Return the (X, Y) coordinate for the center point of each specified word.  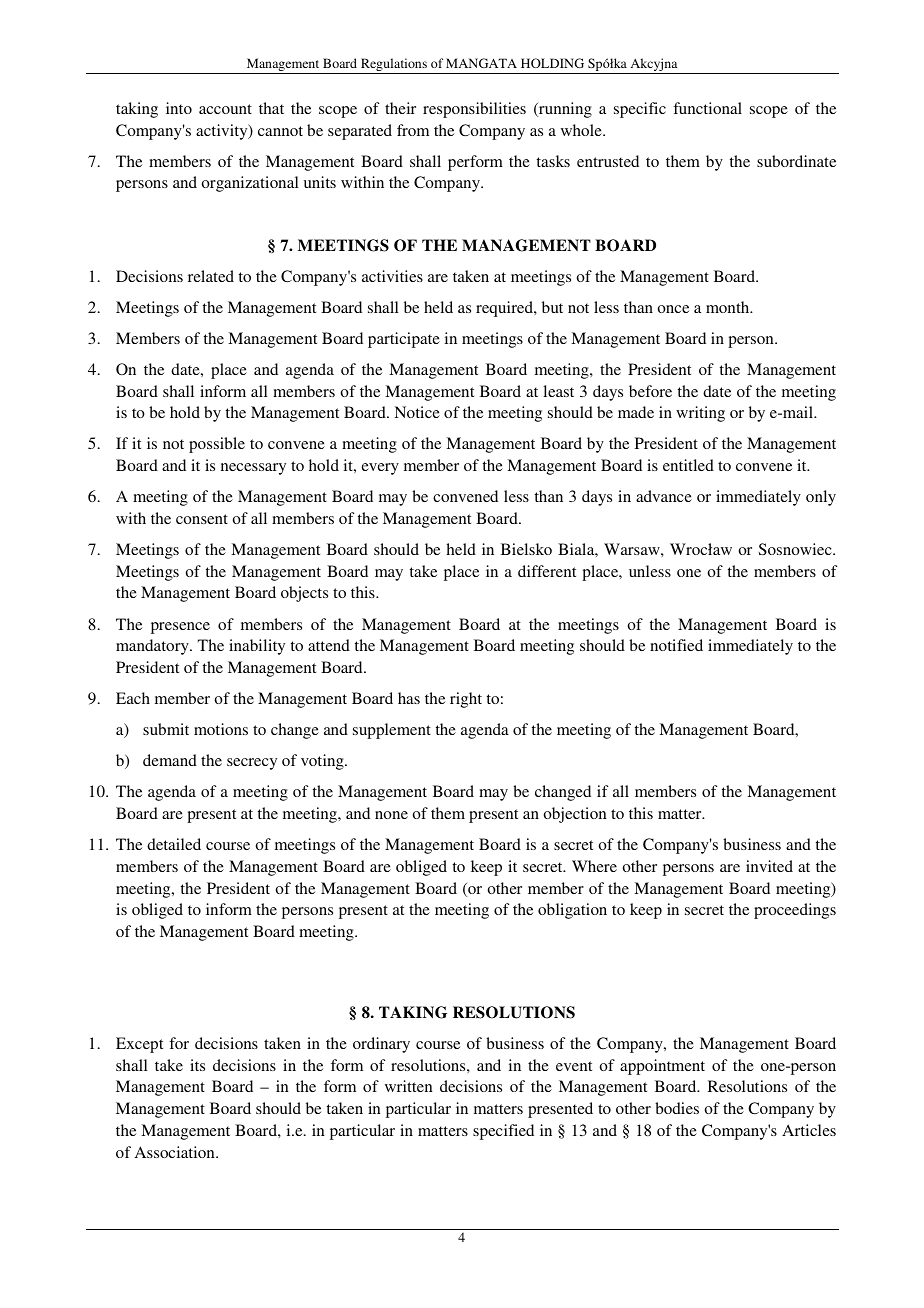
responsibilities (474, 110)
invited (769, 866)
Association (176, 1152)
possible (217, 445)
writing (700, 414)
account (225, 109)
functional (707, 108)
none (391, 815)
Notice (417, 412)
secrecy (252, 764)
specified (503, 1132)
